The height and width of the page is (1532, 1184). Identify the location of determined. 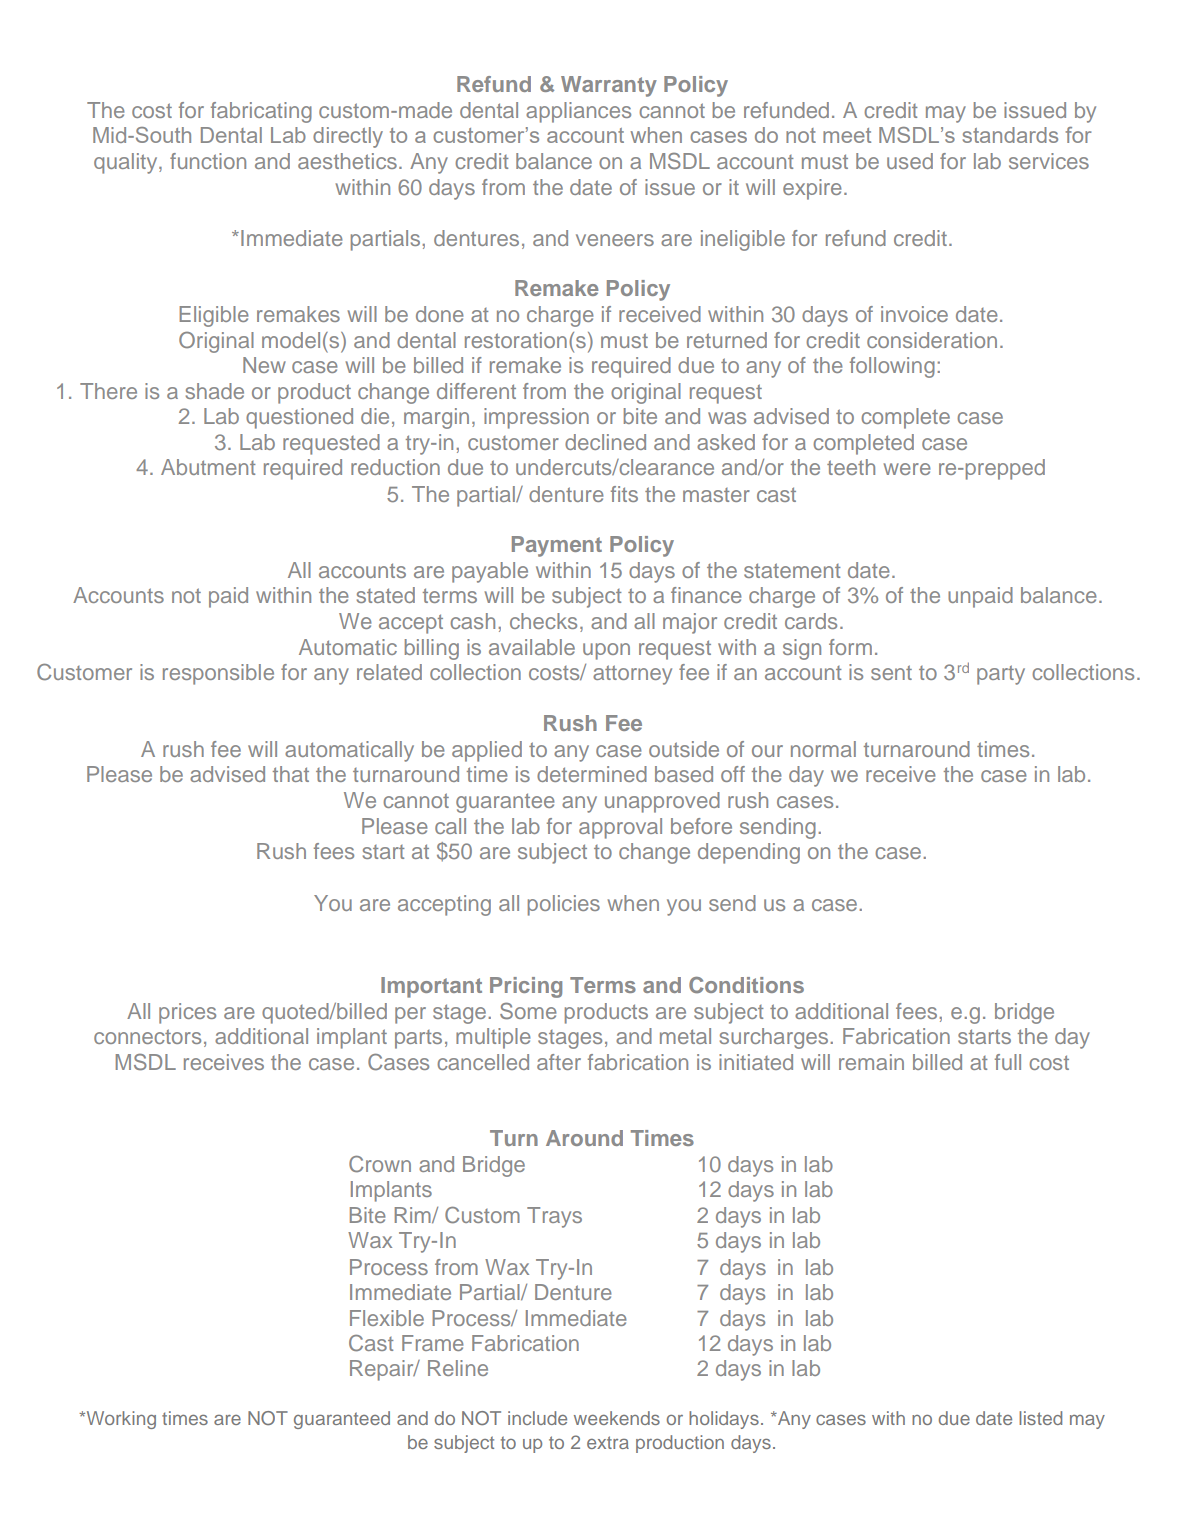
(592, 774).
